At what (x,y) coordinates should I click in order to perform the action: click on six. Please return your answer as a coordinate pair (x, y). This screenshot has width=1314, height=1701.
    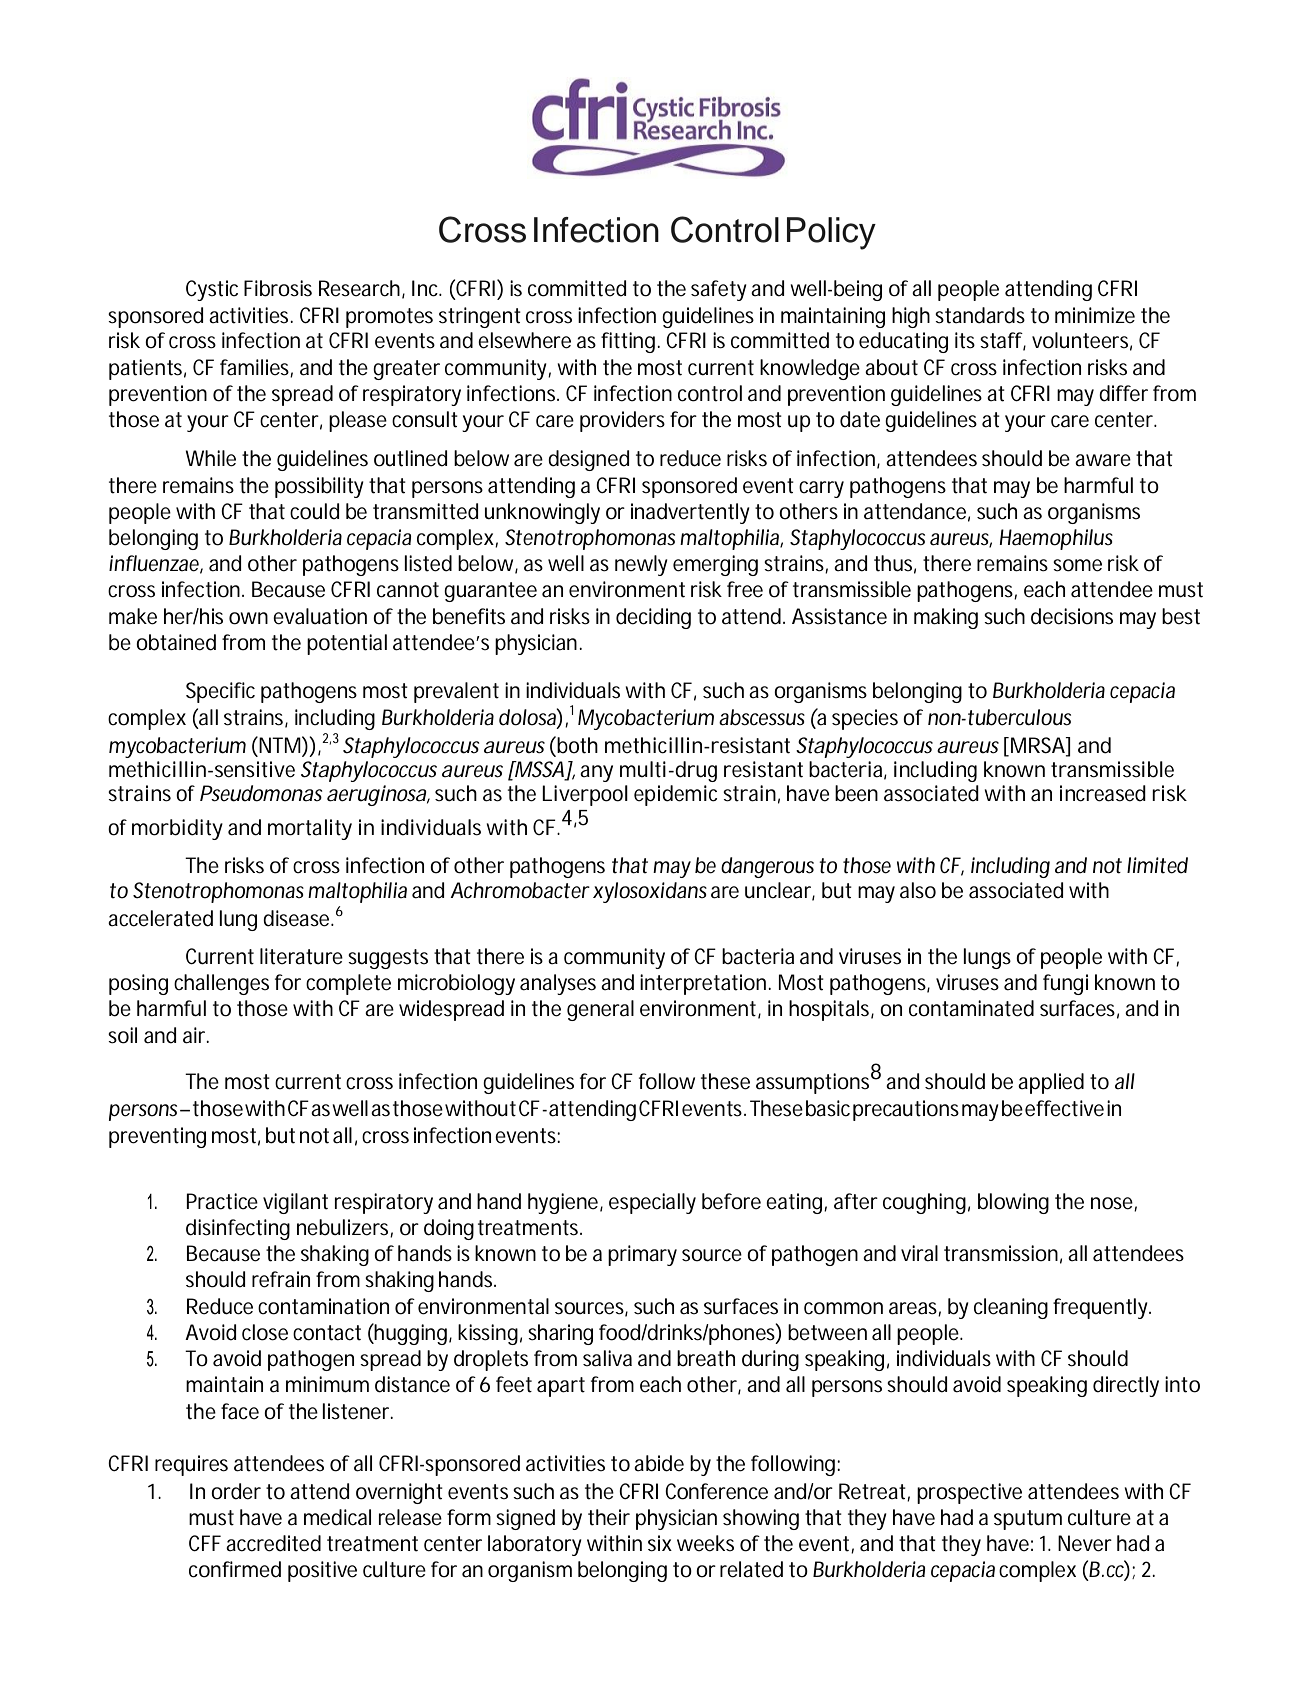
    Looking at the image, I should click on (660, 1543).
